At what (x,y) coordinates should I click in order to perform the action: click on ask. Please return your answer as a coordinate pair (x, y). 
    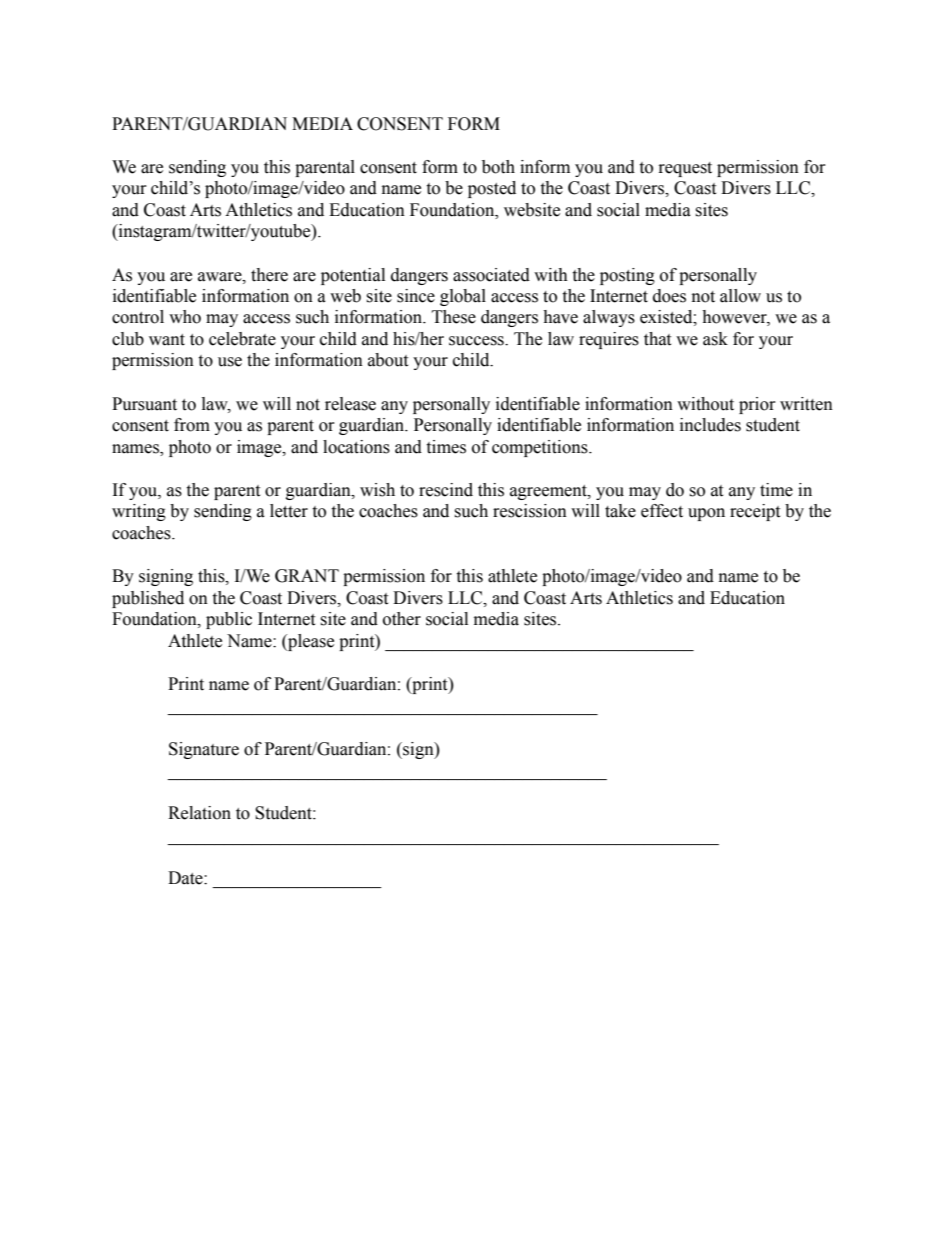
    Looking at the image, I should click on (715, 339).
